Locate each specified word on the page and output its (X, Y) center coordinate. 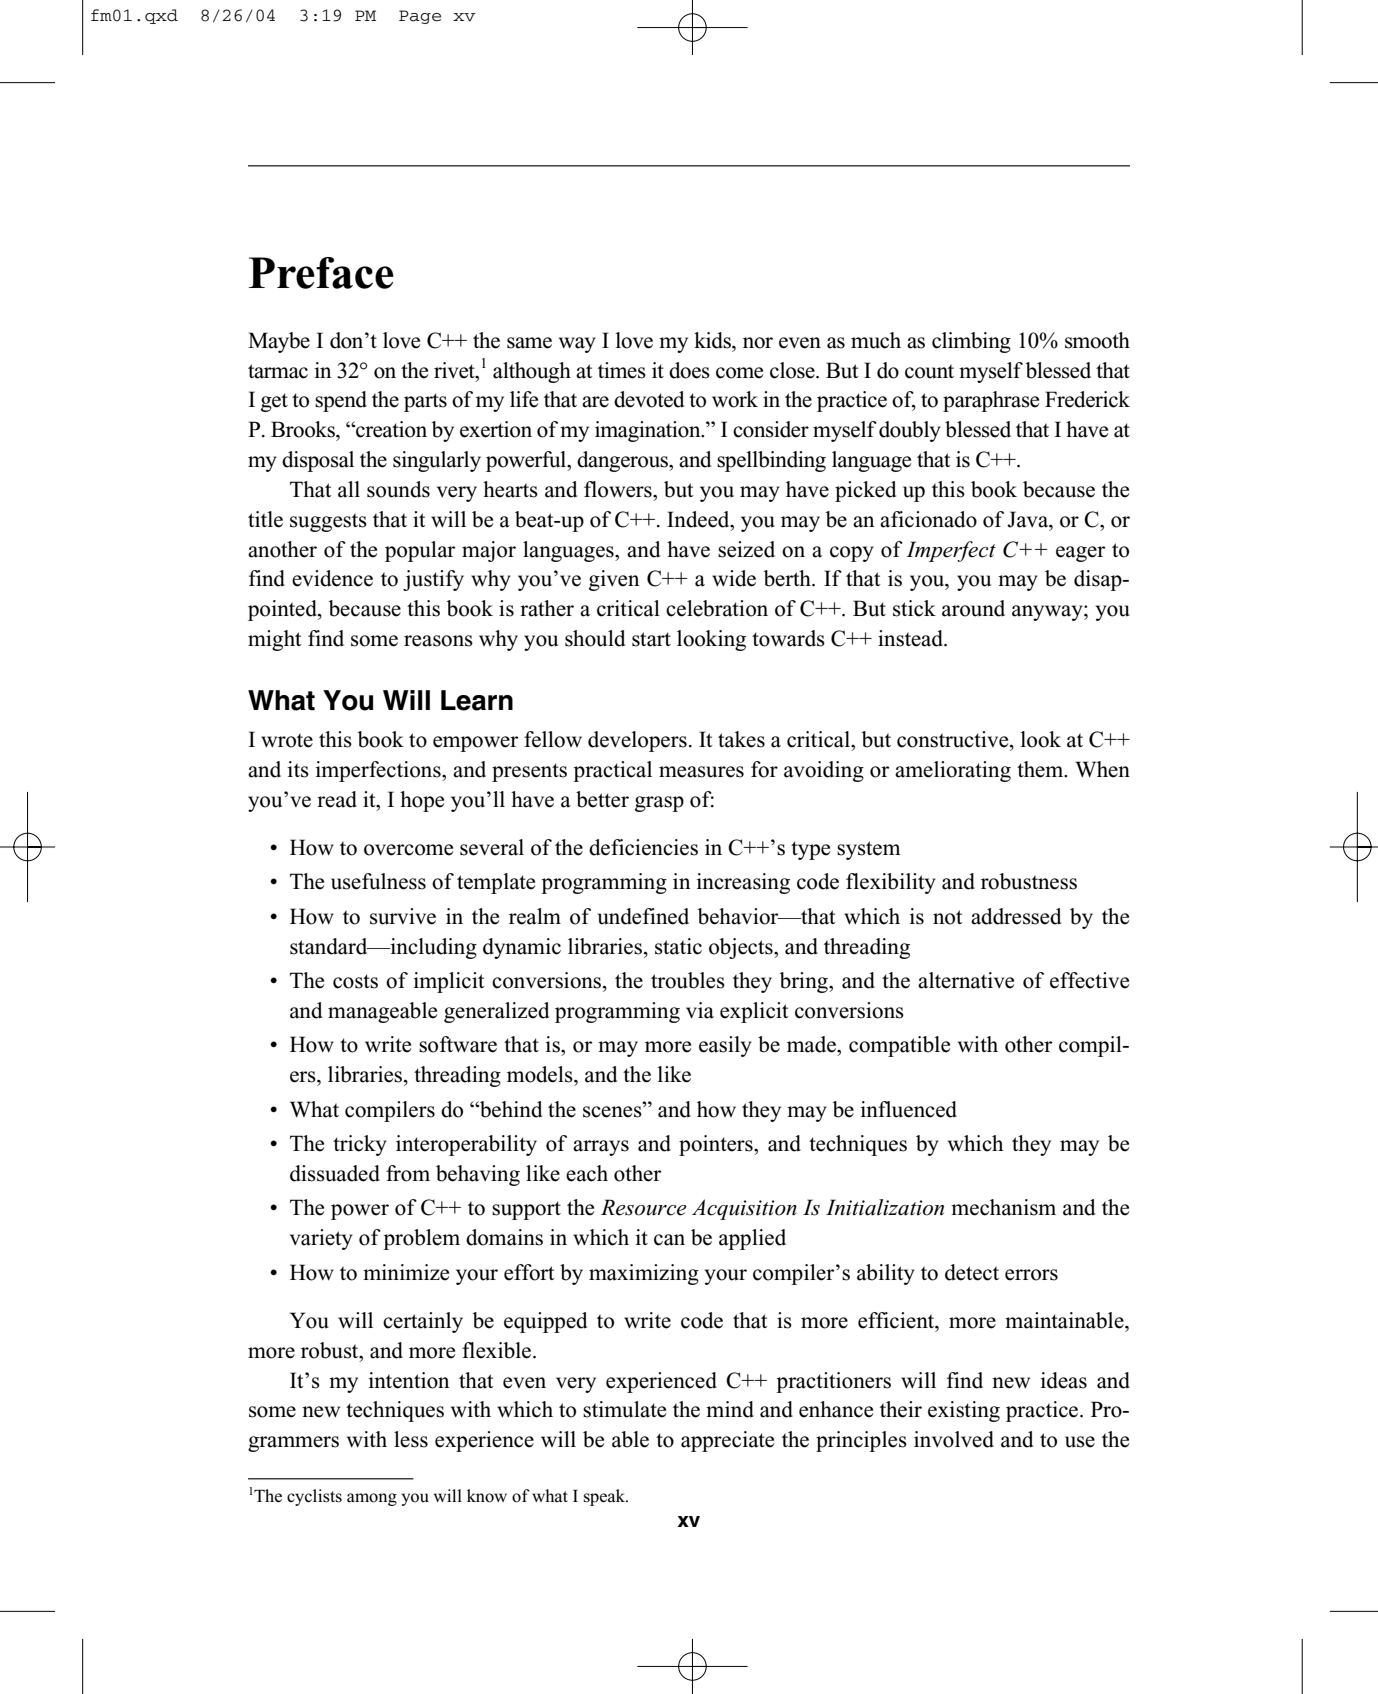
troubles (688, 980)
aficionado (928, 519)
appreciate (727, 1441)
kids (713, 340)
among (372, 1499)
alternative (966, 980)
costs (355, 981)
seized (746, 549)
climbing (971, 342)
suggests (328, 522)
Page (420, 17)
